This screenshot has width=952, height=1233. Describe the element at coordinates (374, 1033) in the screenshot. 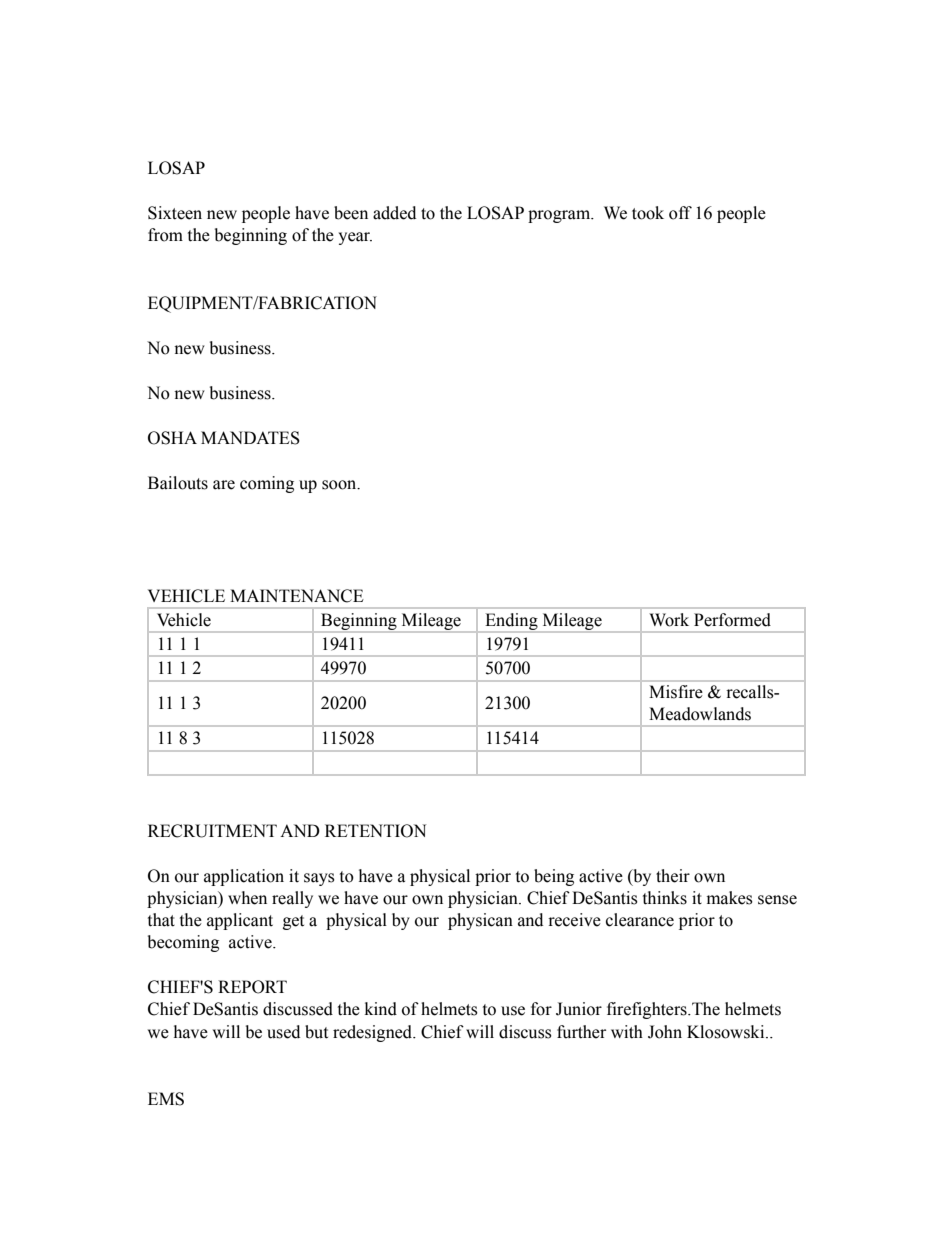

I see `redesigned` at that location.
